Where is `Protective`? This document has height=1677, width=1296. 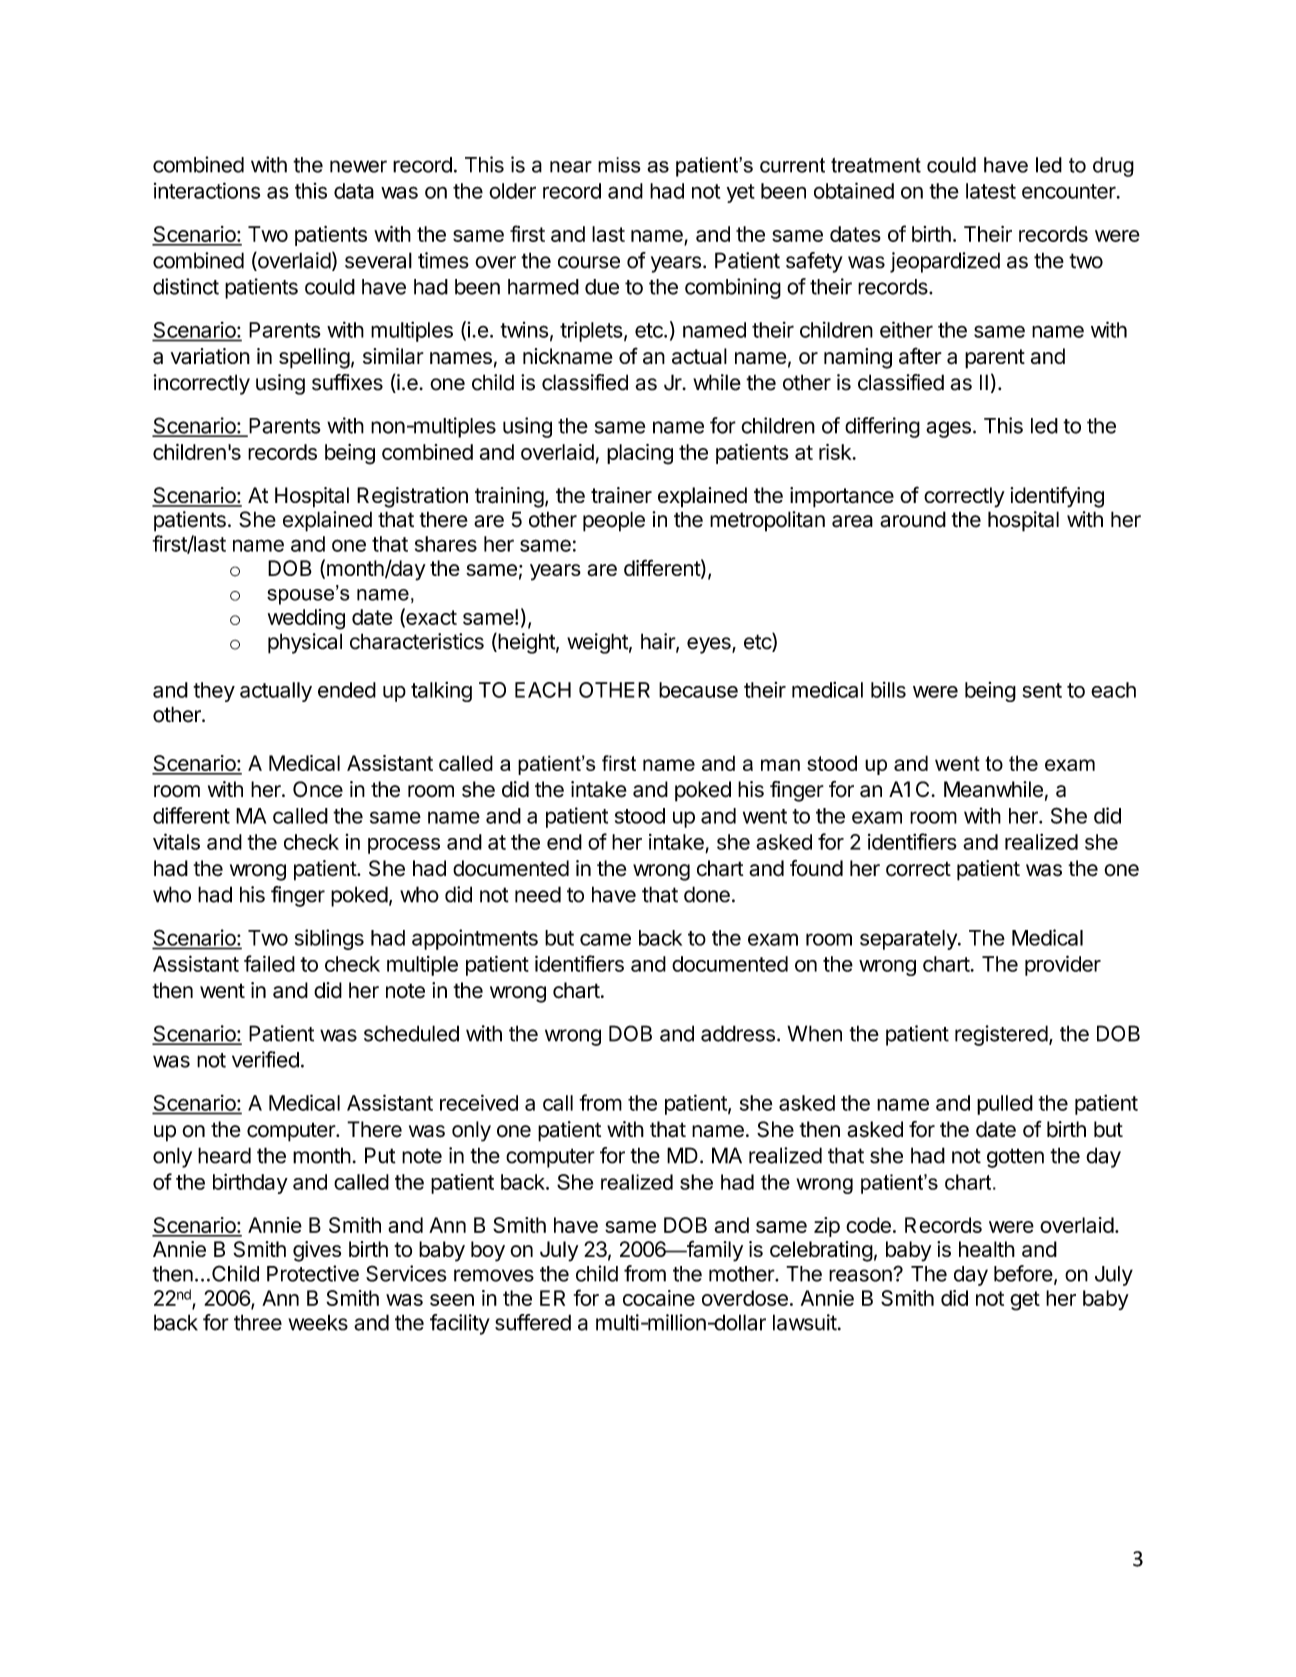 Protective is located at coordinates (313, 1273).
